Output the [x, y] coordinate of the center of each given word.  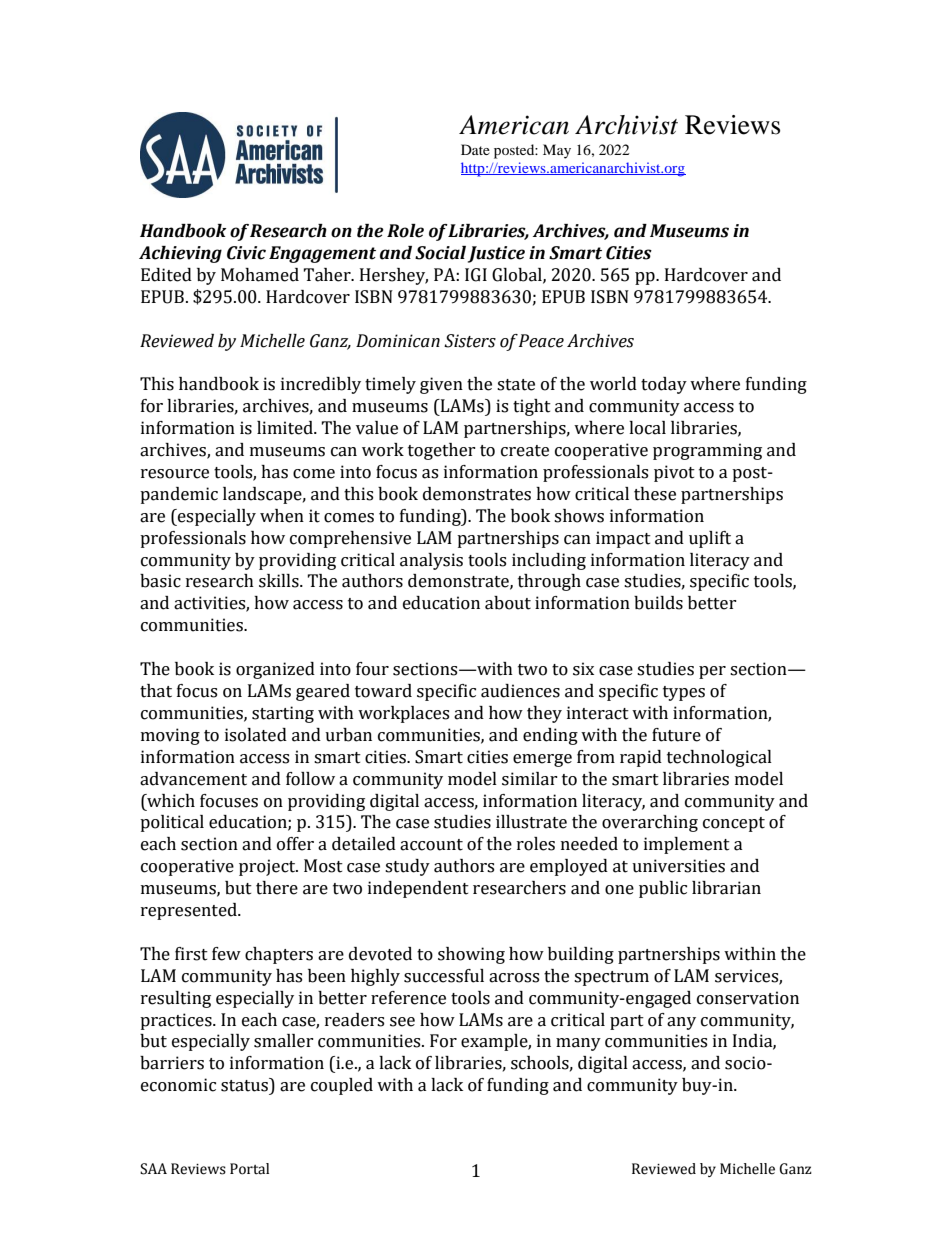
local [647, 428]
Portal [249, 1169]
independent [418, 889]
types [684, 693]
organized [275, 670]
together [442, 451]
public [663, 889]
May [557, 151]
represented [190, 911]
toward [383, 691]
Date [475, 149]
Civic [246, 253]
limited [286, 428]
